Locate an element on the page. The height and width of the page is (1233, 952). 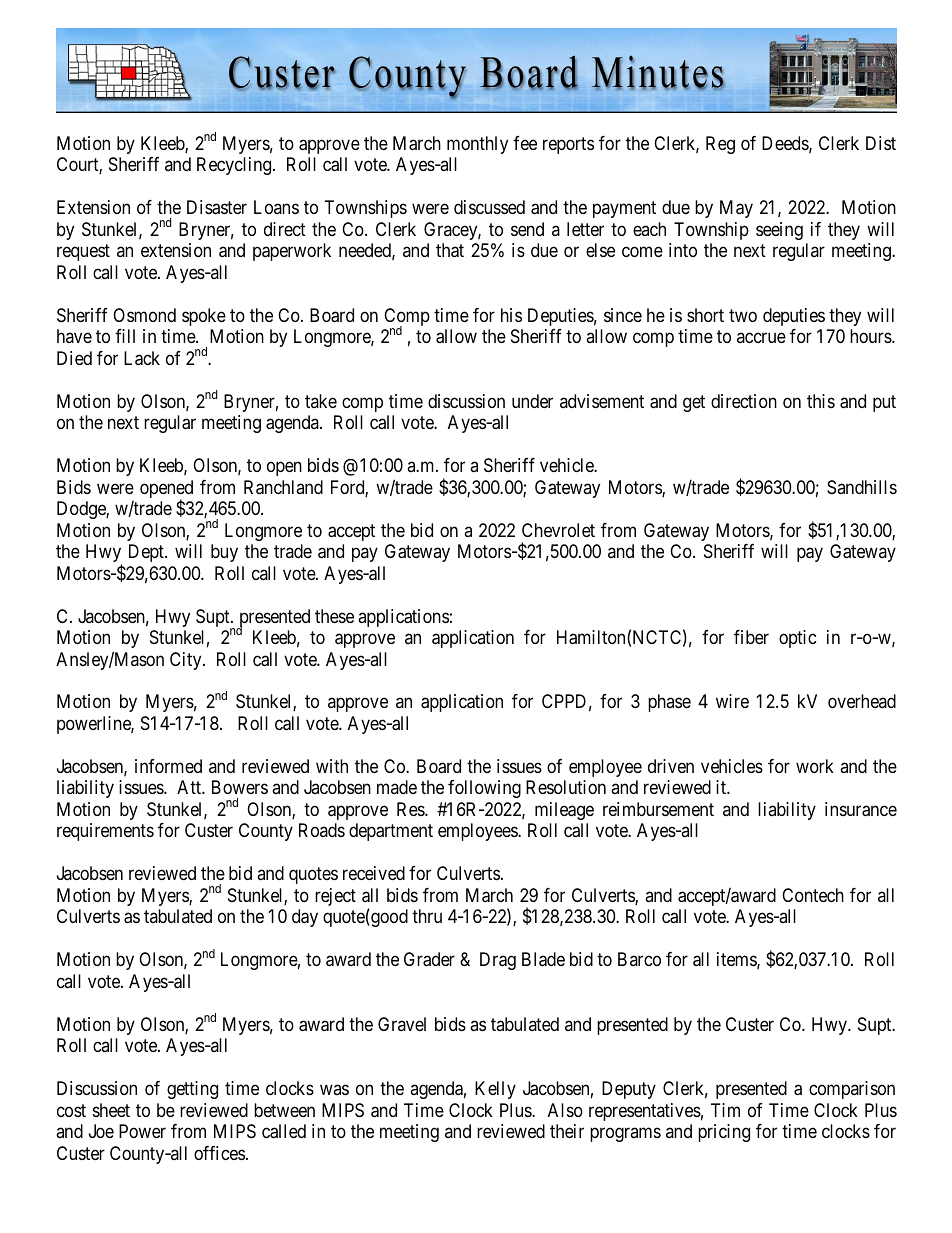
insurance is located at coordinates (861, 809).
